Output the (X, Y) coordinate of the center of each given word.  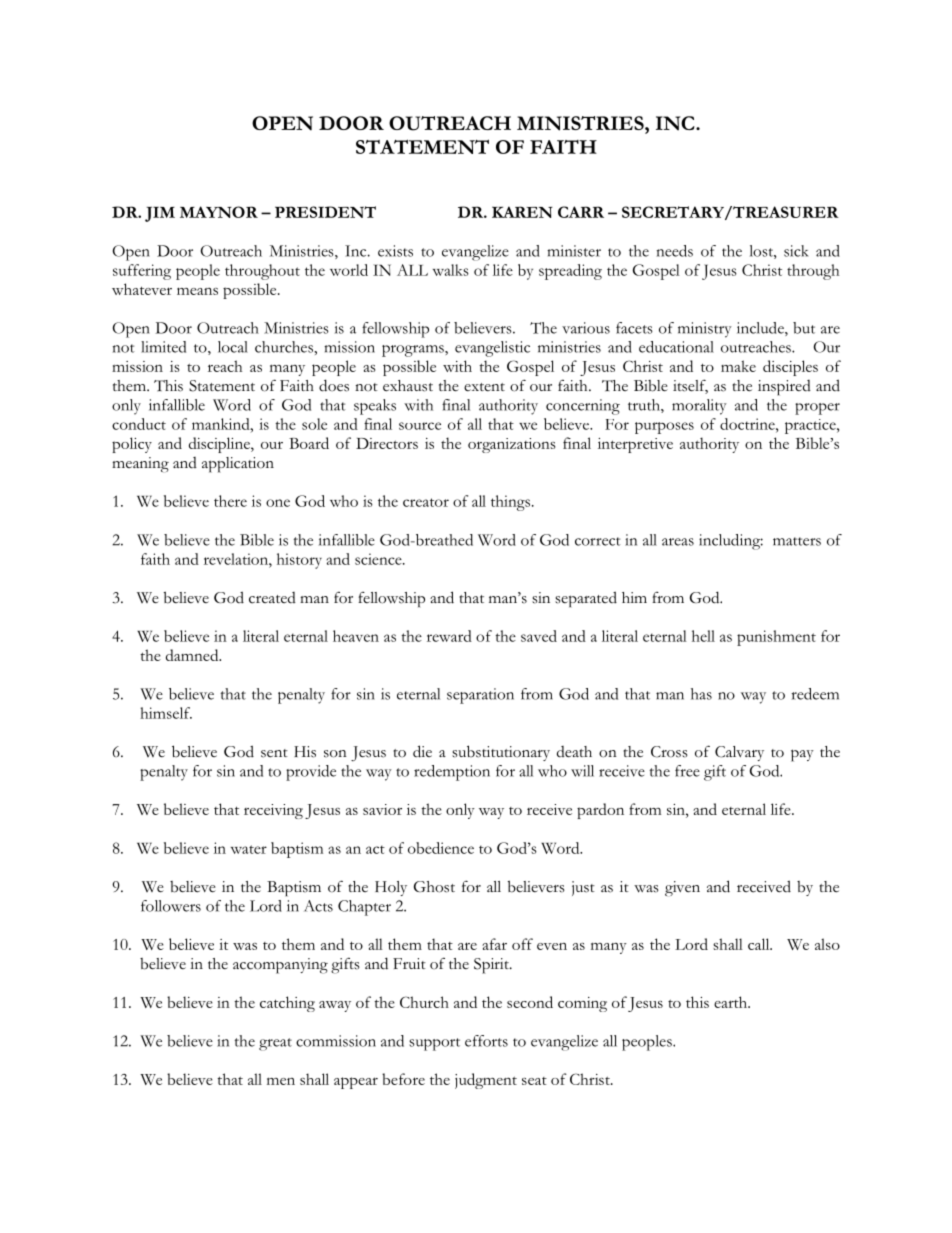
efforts (486, 1041)
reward (449, 636)
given (682, 888)
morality (699, 407)
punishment (776, 638)
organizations (511, 445)
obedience (441, 848)
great (275, 1044)
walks (451, 270)
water (249, 849)
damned (193, 655)
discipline (220, 445)
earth (732, 1002)
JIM (160, 214)
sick (796, 251)
